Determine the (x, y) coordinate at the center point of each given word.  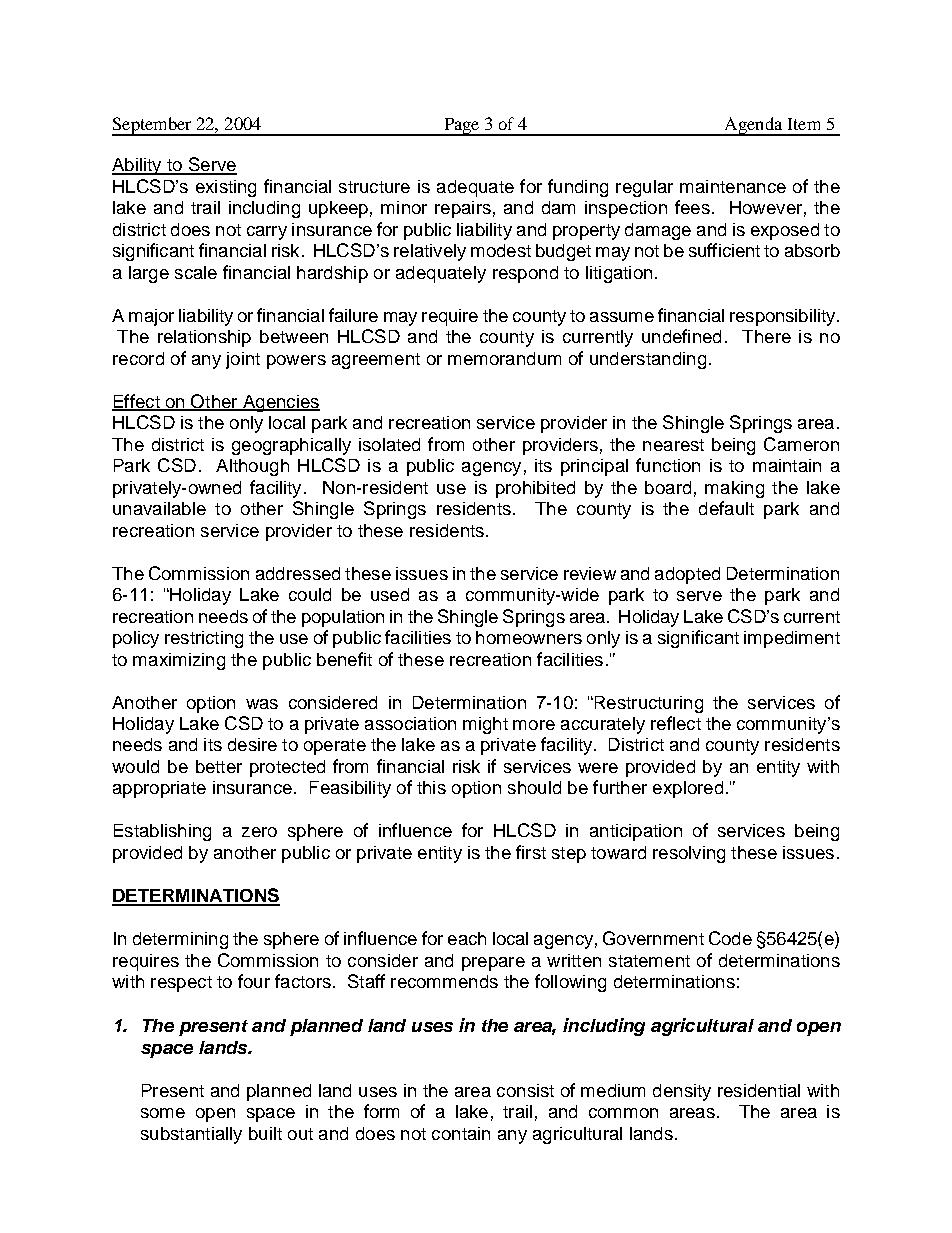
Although (252, 467)
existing (226, 188)
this (431, 787)
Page (462, 127)
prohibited (535, 489)
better (219, 766)
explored (688, 789)
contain (461, 1133)
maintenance (733, 186)
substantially (191, 1135)
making (734, 489)
